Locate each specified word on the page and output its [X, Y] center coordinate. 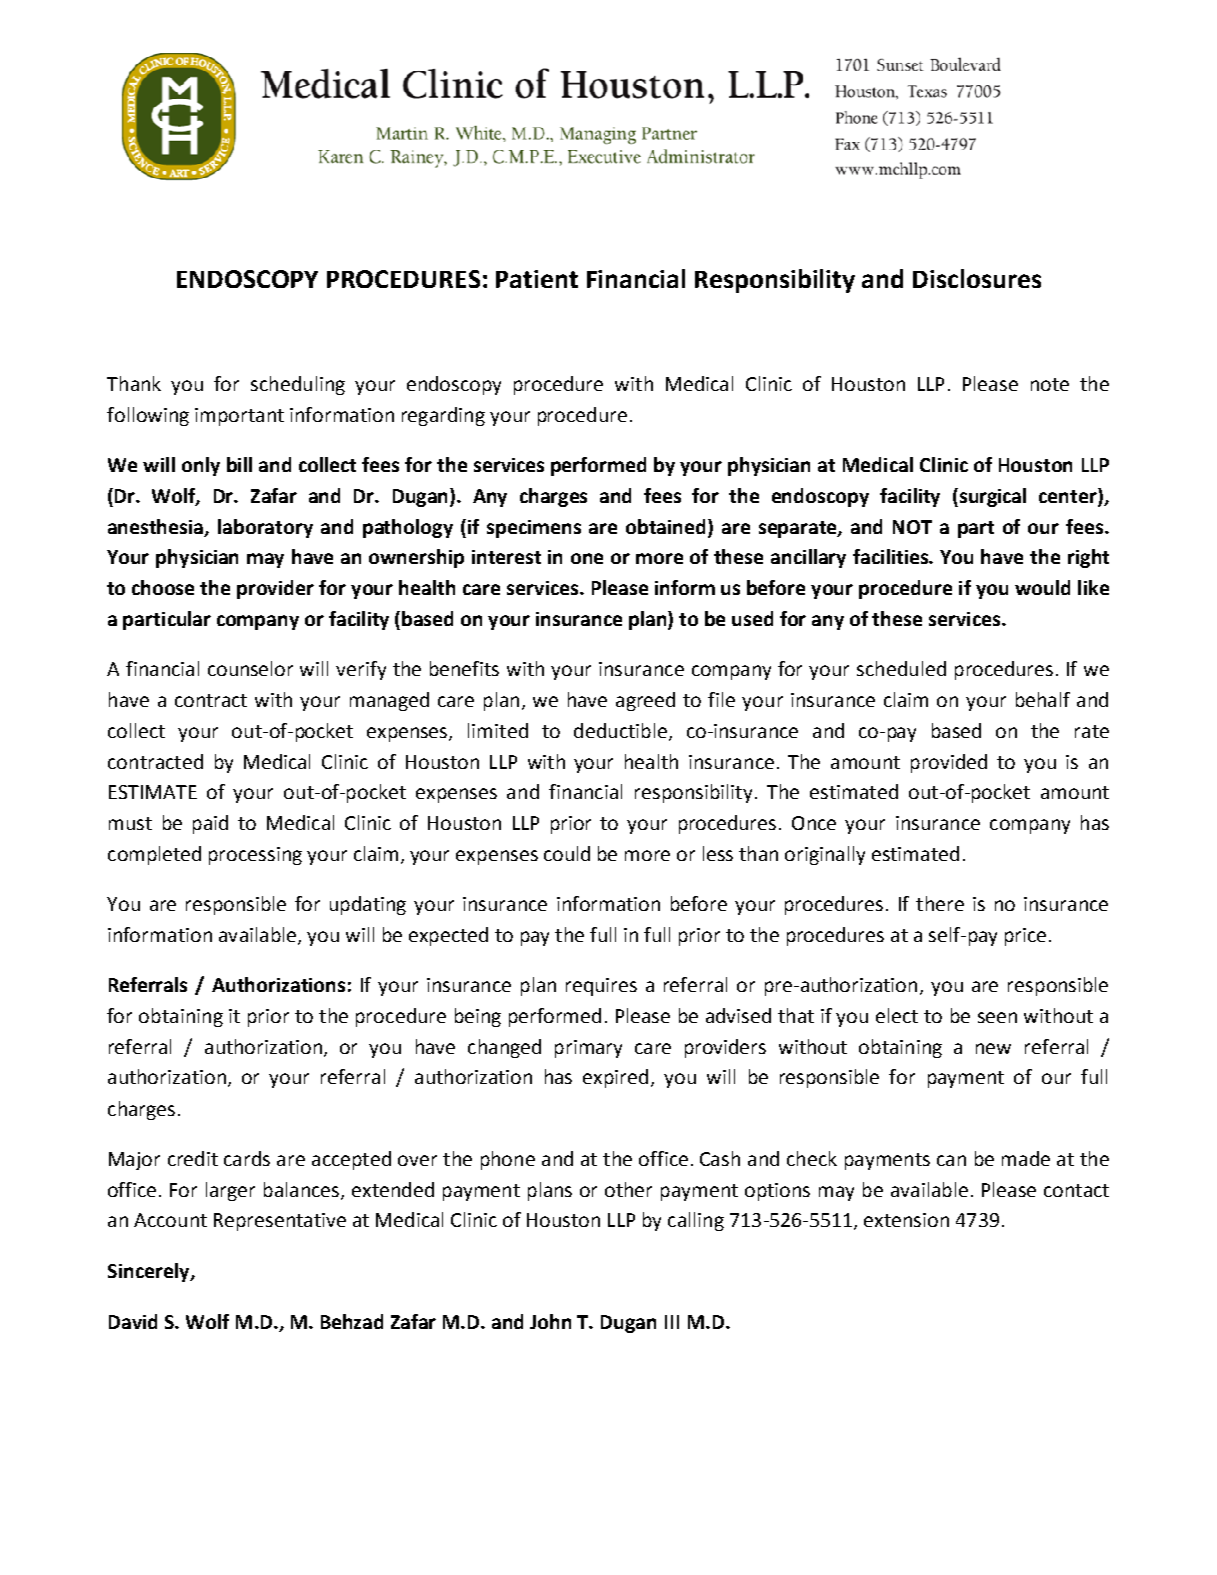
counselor [250, 668]
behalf [1043, 699]
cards [247, 1158]
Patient [537, 279]
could [567, 853]
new [993, 1048]
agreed [645, 701]
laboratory [265, 528]
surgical [991, 497]
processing [255, 856]
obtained [667, 526]
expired [615, 1078]
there [940, 903]
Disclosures [977, 278]
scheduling [298, 385]
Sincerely [150, 1272]
